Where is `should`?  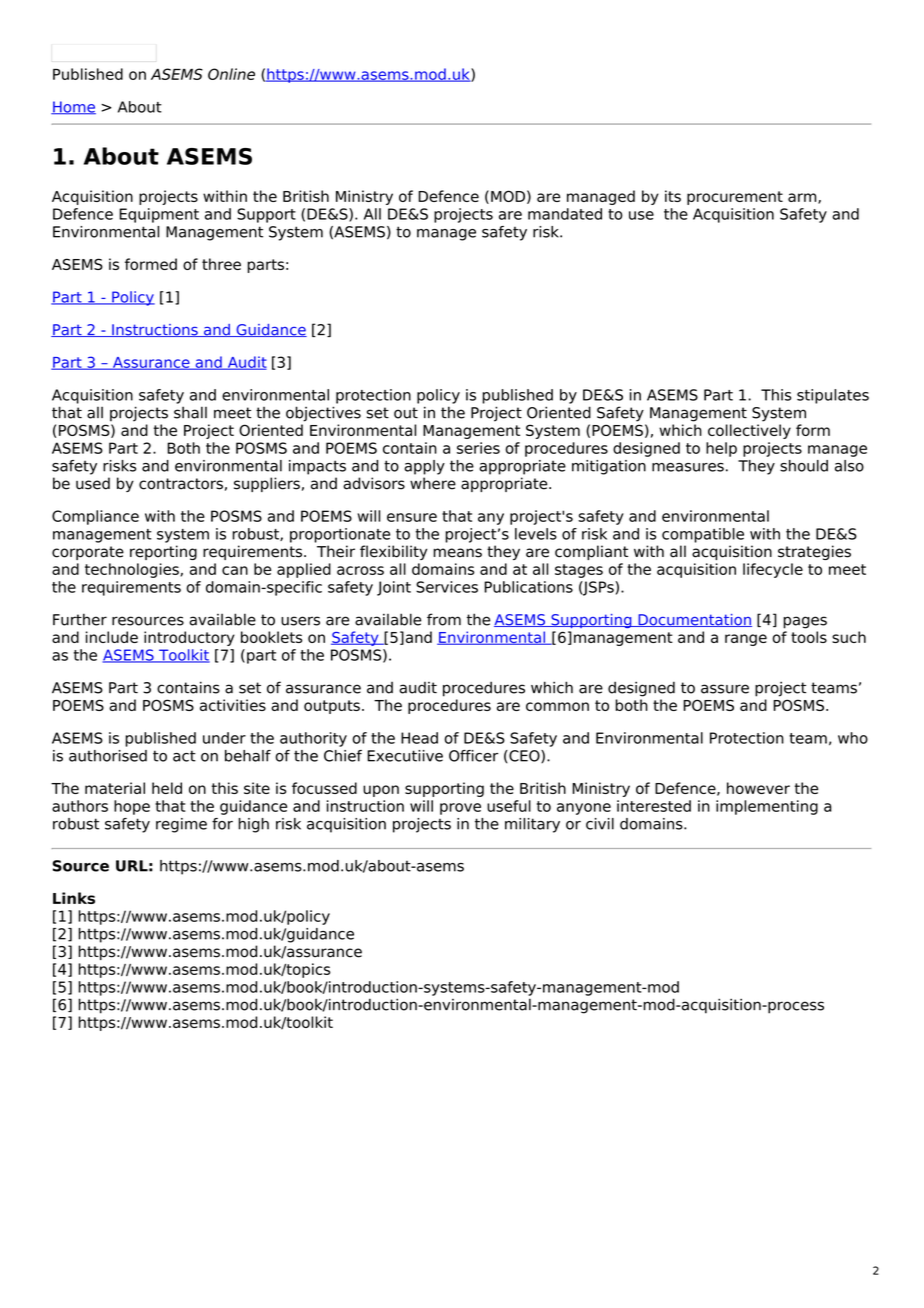 should is located at coordinates (804, 466).
